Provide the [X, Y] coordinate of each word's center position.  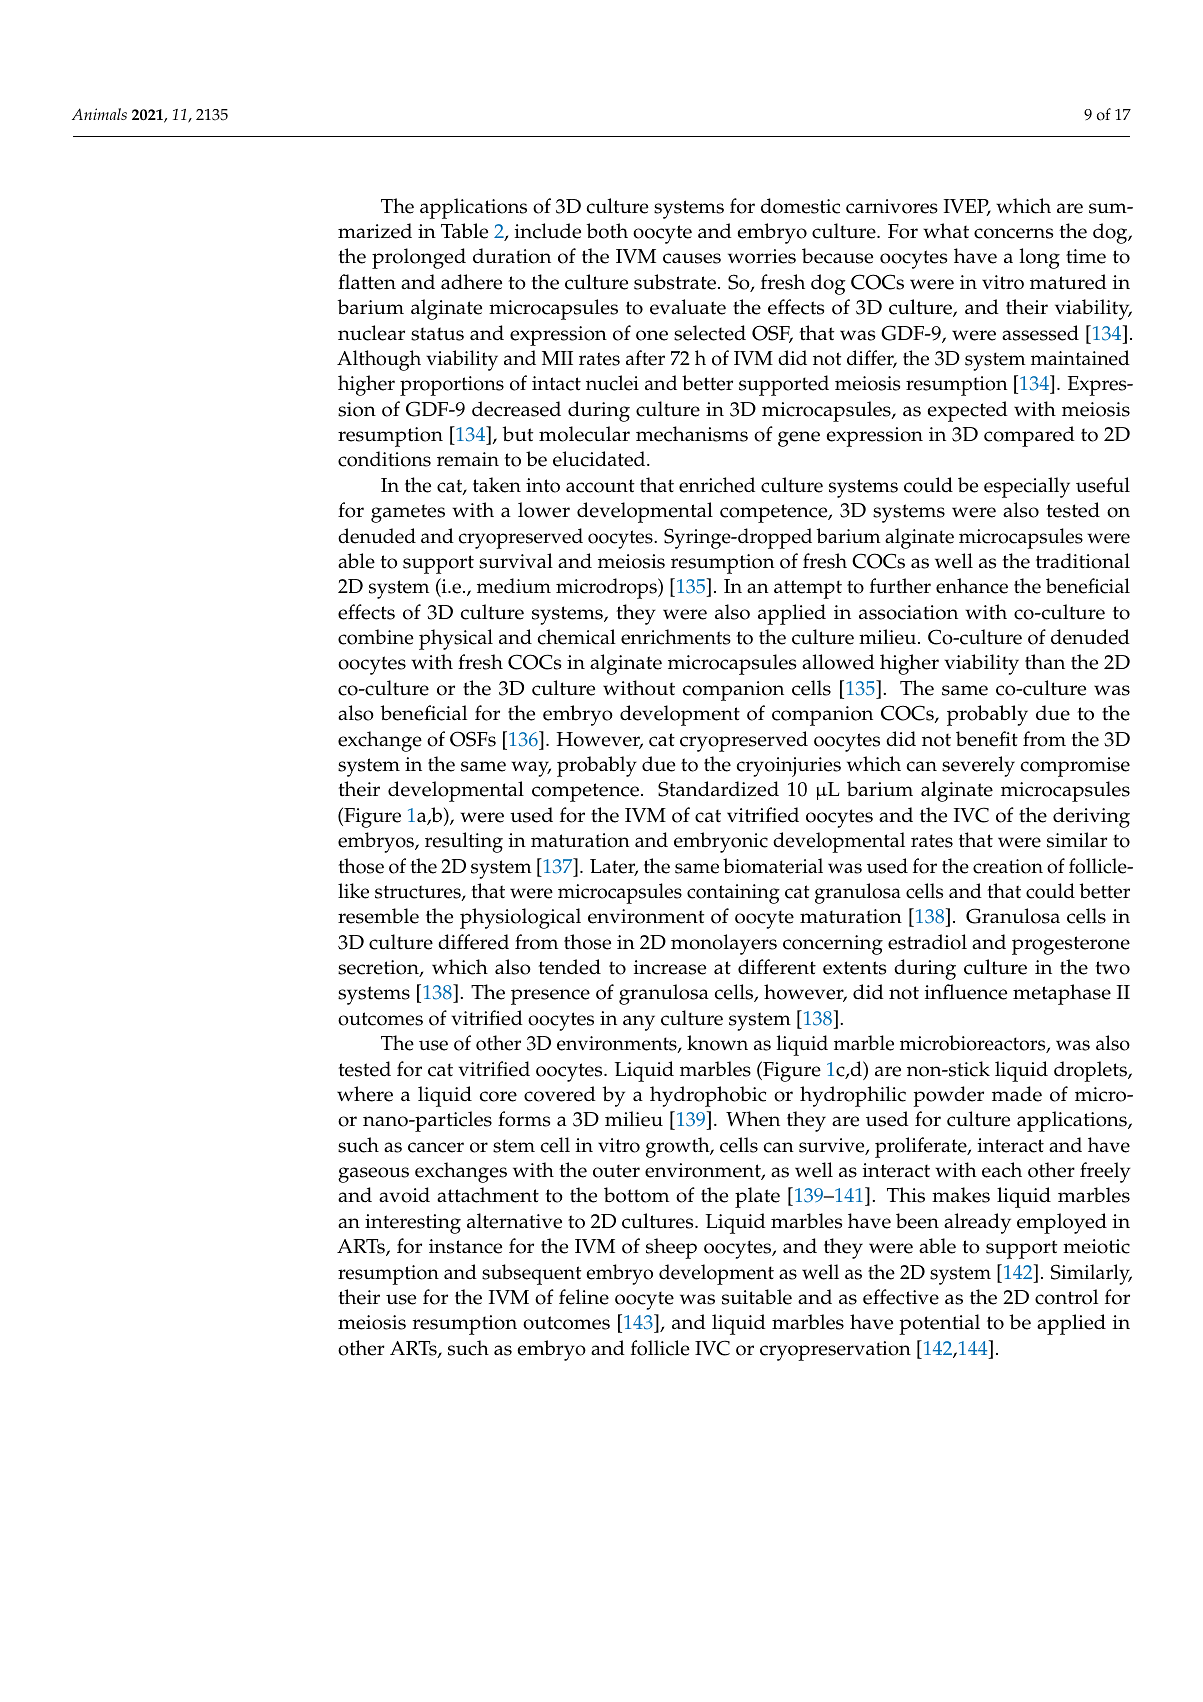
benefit [987, 739]
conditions [384, 459]
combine [376, 637]
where [365, 1094]
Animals [99, 114]
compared [1029, 436]
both [607, 231]
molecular [584, 434]
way [531, 769]
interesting [413, 1224]
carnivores [892, 206]
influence [966, 992]
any [639, 1023]
